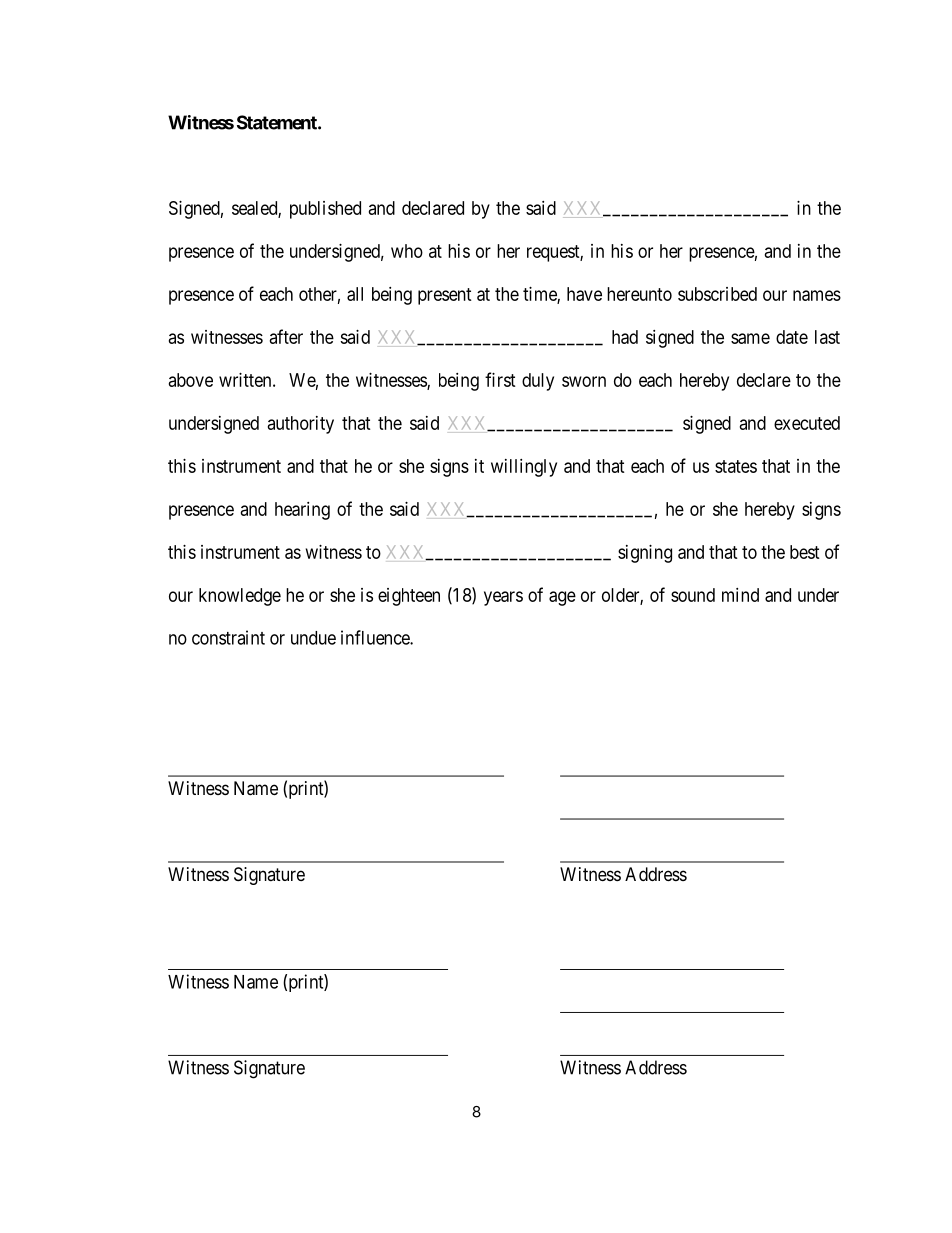  Describe the element at coordinates (302, 511) in the screenshot. I see `hearing` at that location.
